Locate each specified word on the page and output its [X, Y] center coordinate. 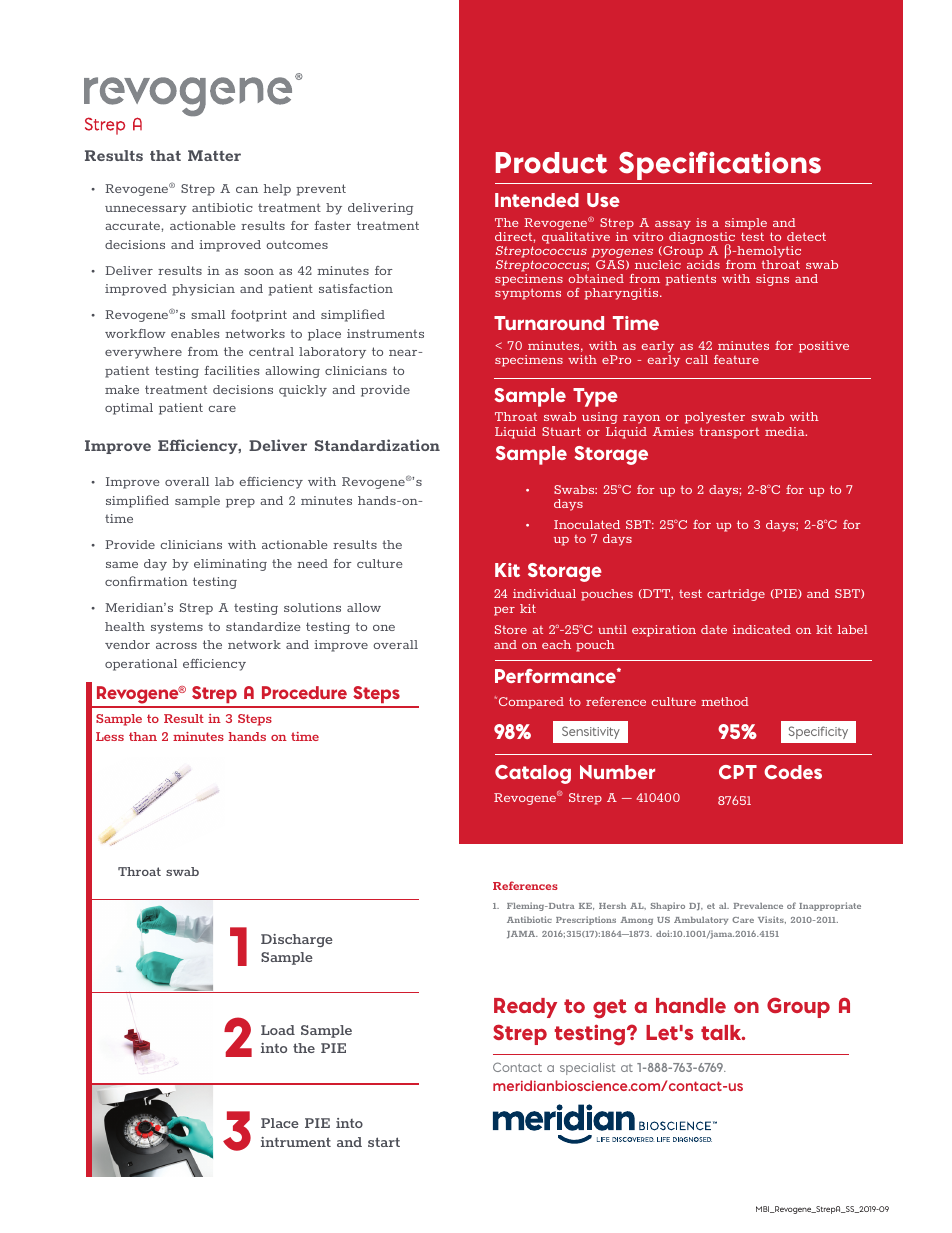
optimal [129, 409]
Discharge [297, 940]
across [176, 646]
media [786, 431]
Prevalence [758, 906]
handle [691, 1005]
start [384, 1142]
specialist [587, 1069]
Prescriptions [586, 920]
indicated [762, 629]
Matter [214, 155]
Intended [537, 200]
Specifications [720, 165]
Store [511, 629]
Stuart [561, 431]
